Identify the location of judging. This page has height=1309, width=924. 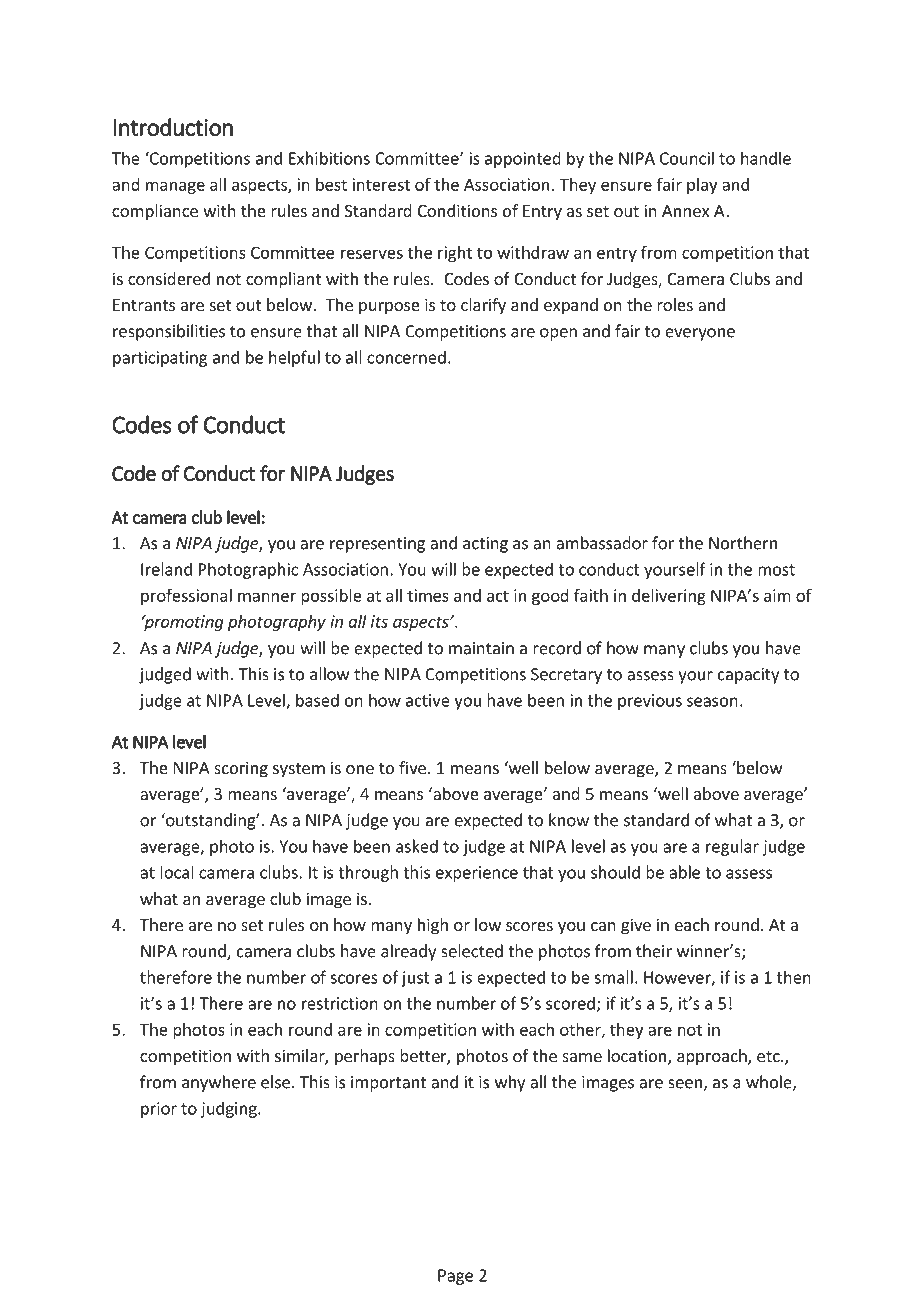
(230, 1109).
